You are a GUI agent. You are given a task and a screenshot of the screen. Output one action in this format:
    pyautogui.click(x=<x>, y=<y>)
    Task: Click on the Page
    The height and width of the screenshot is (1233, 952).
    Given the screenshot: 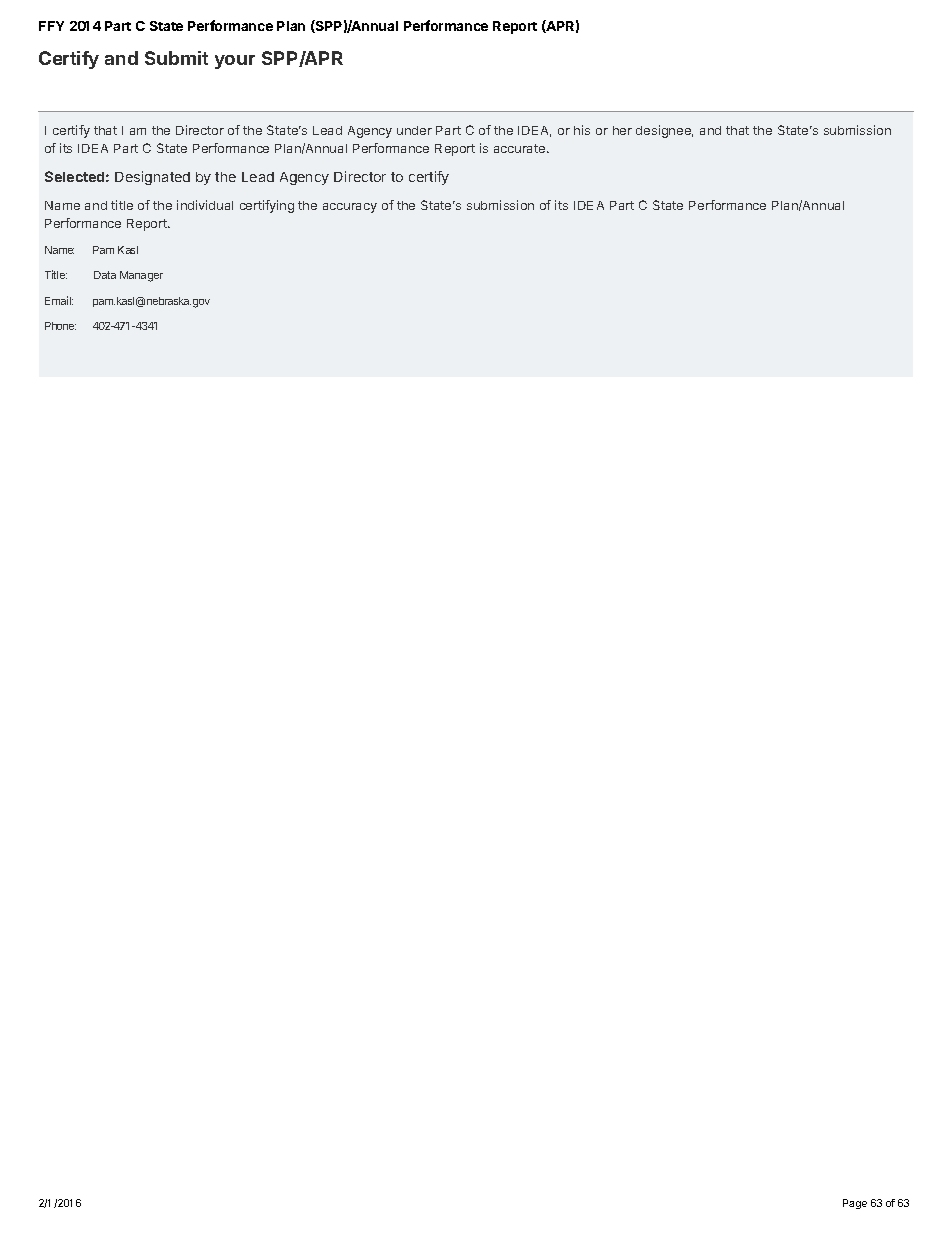 What is the action you would take?
    pyautogui.click(x=855, y=1204)
